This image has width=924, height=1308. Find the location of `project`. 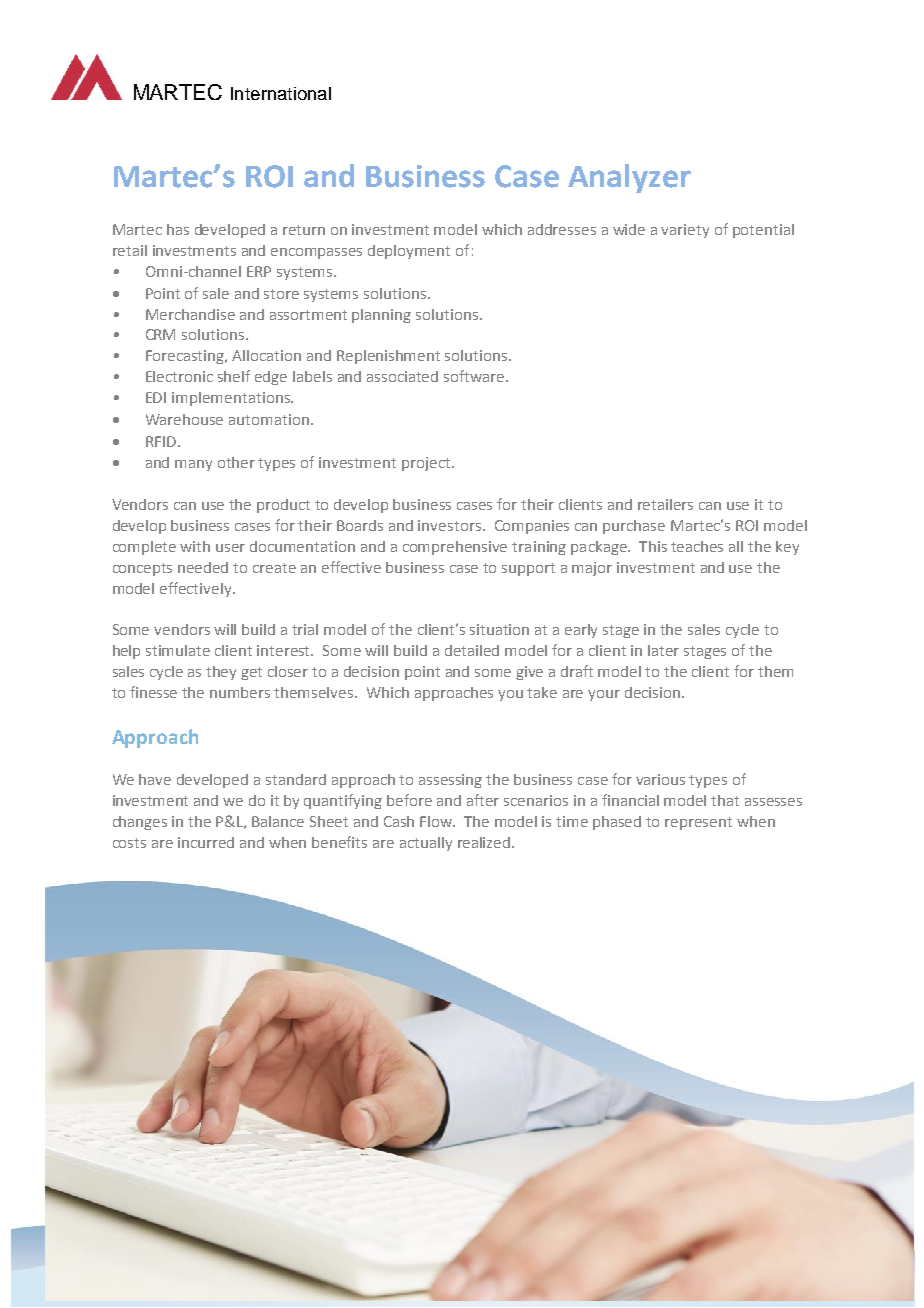

project is located at coordinates (427, 464).
